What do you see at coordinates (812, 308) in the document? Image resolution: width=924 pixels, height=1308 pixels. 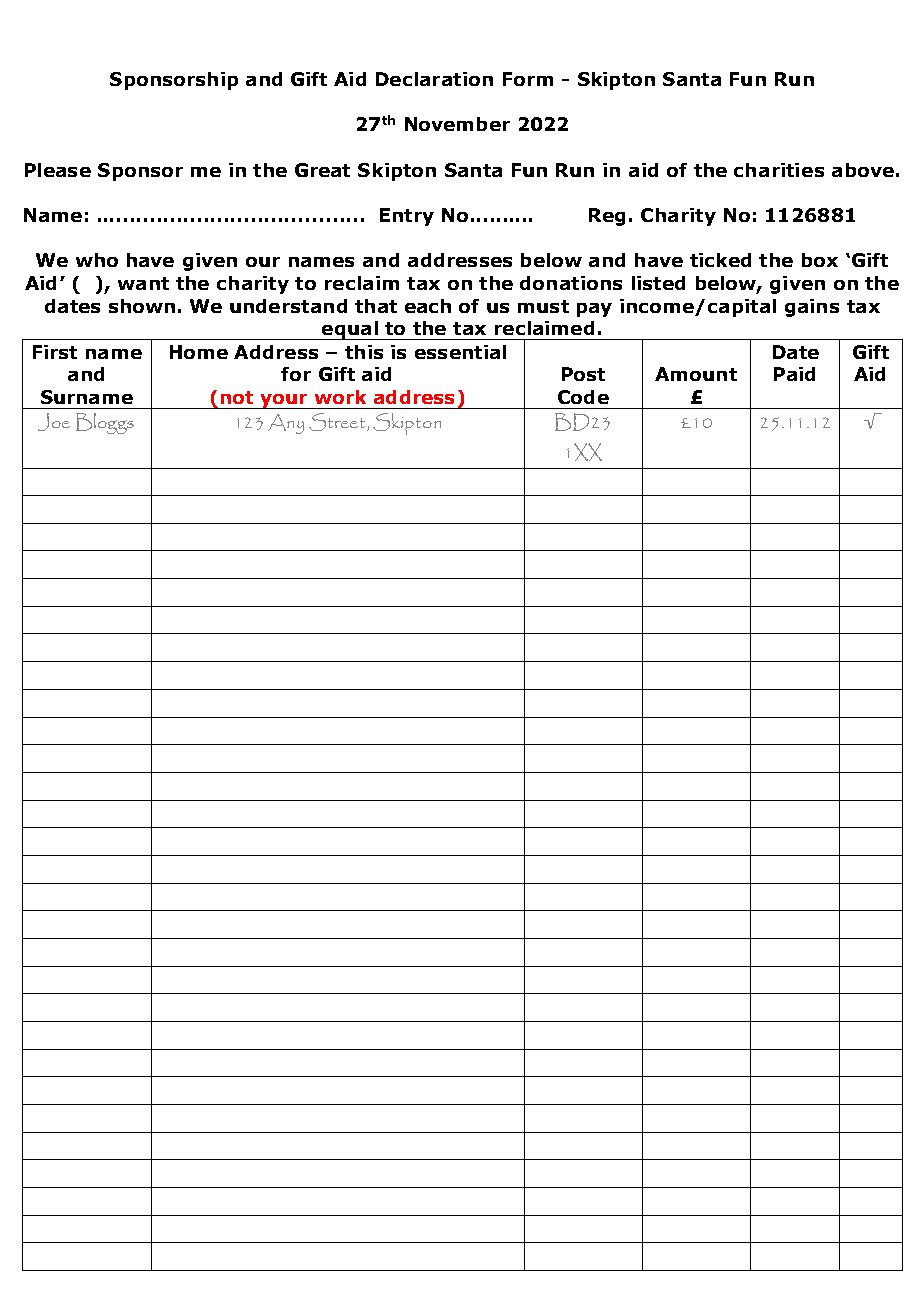 I see `gains` at bounding box center [812, 308].
